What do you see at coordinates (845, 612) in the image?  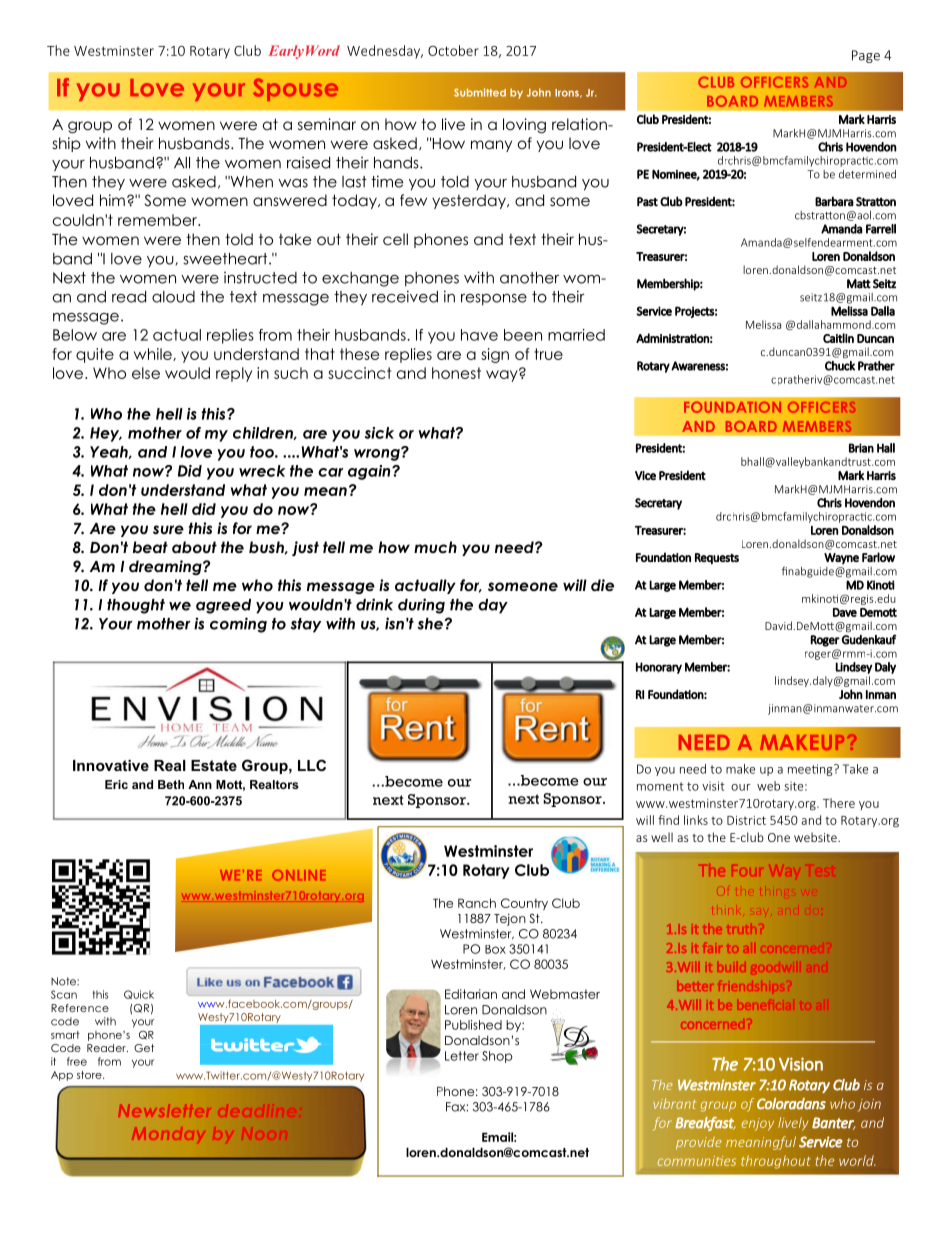 I see `Dave` at bounding box center [845, 612].
